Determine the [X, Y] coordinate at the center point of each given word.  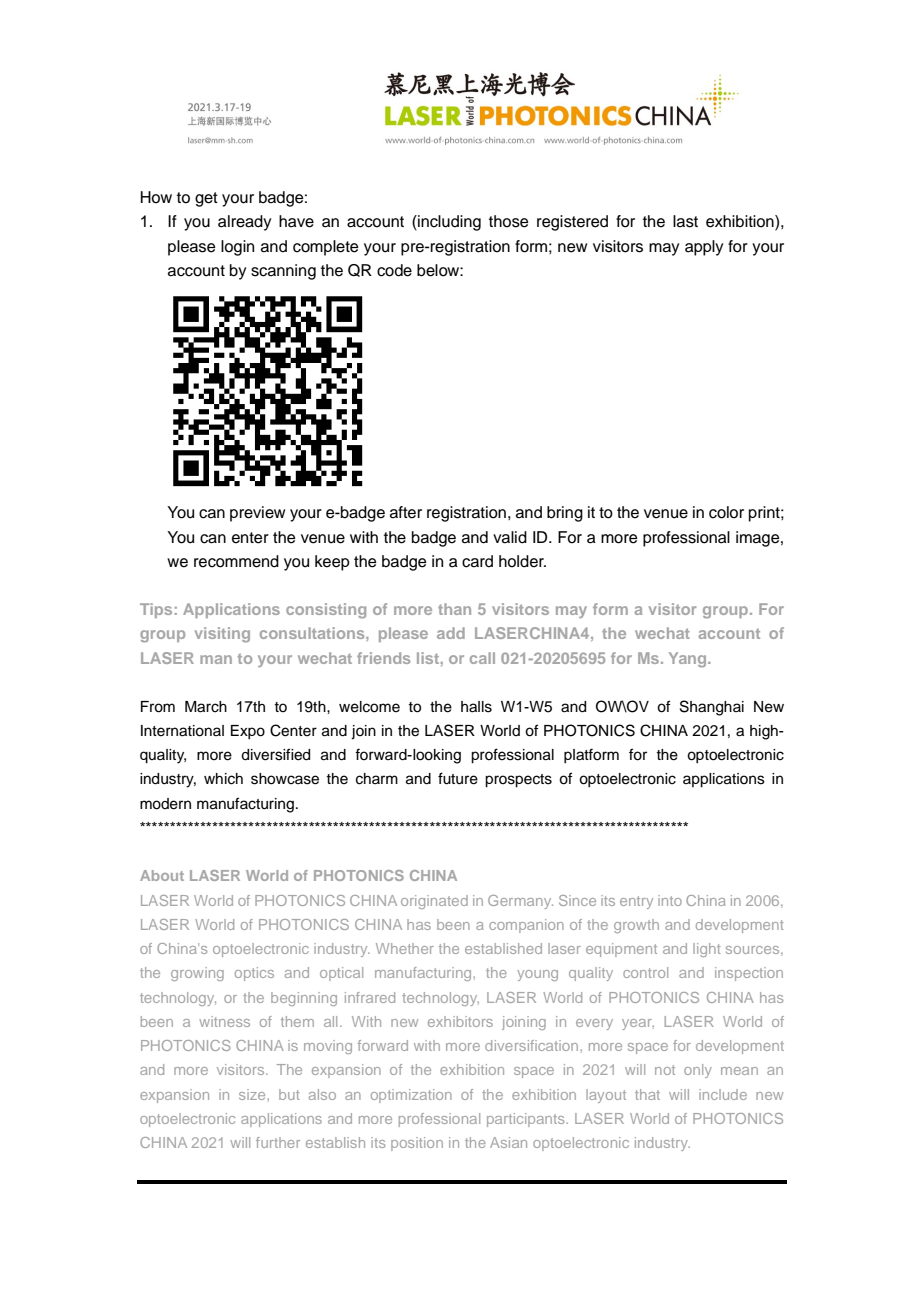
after [406, 512]
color [726, 512]
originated [434, 902]
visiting [222, 635]
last [685, 221]
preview [257, 514]
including [448, 223]
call [482, 658]
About [162, 875]
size [253, 1094]
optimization [411, 1096]
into [670, 900]
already [244, 223]
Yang [689, 660]
